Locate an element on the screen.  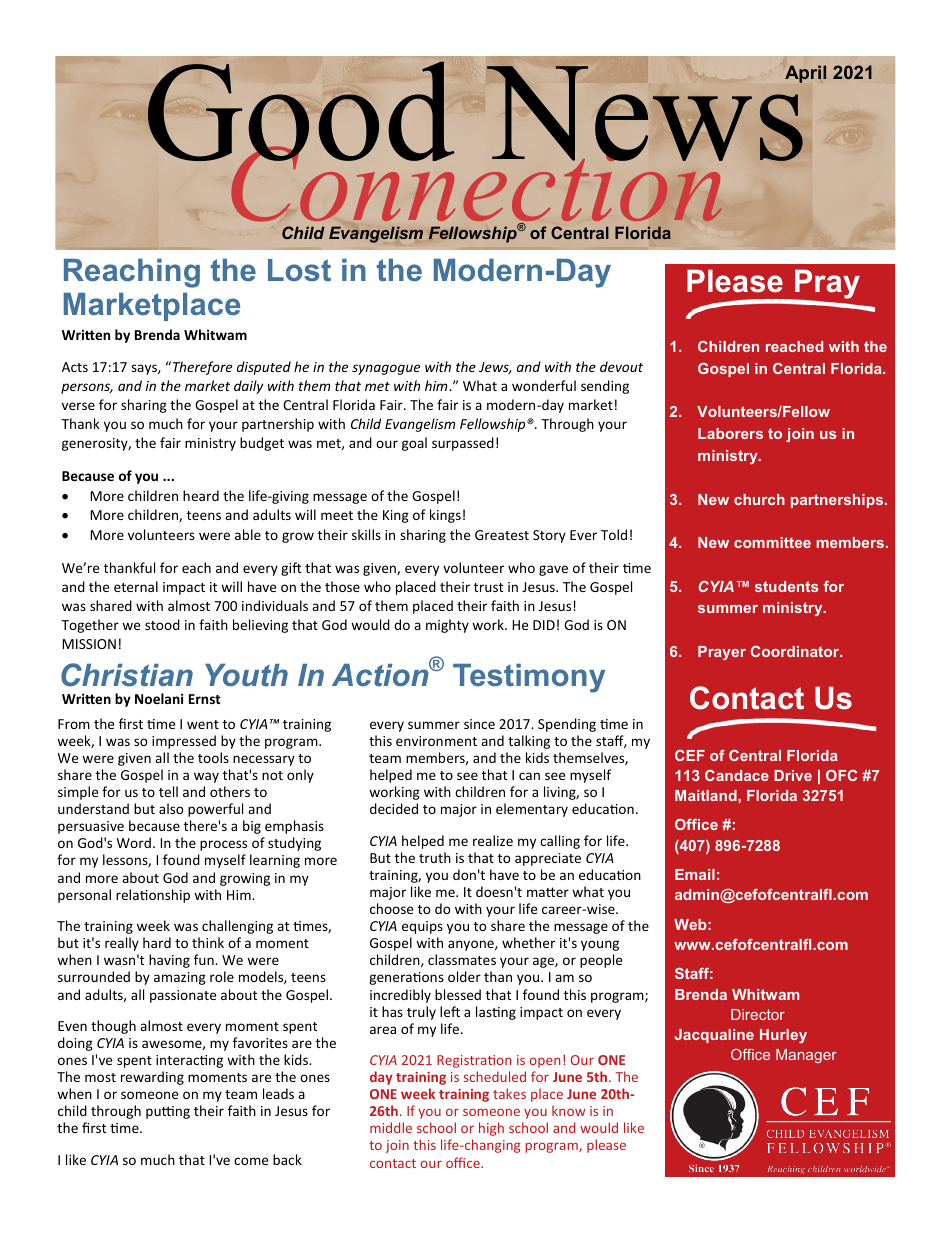
surpassed is located at coordinates (463, 444).
